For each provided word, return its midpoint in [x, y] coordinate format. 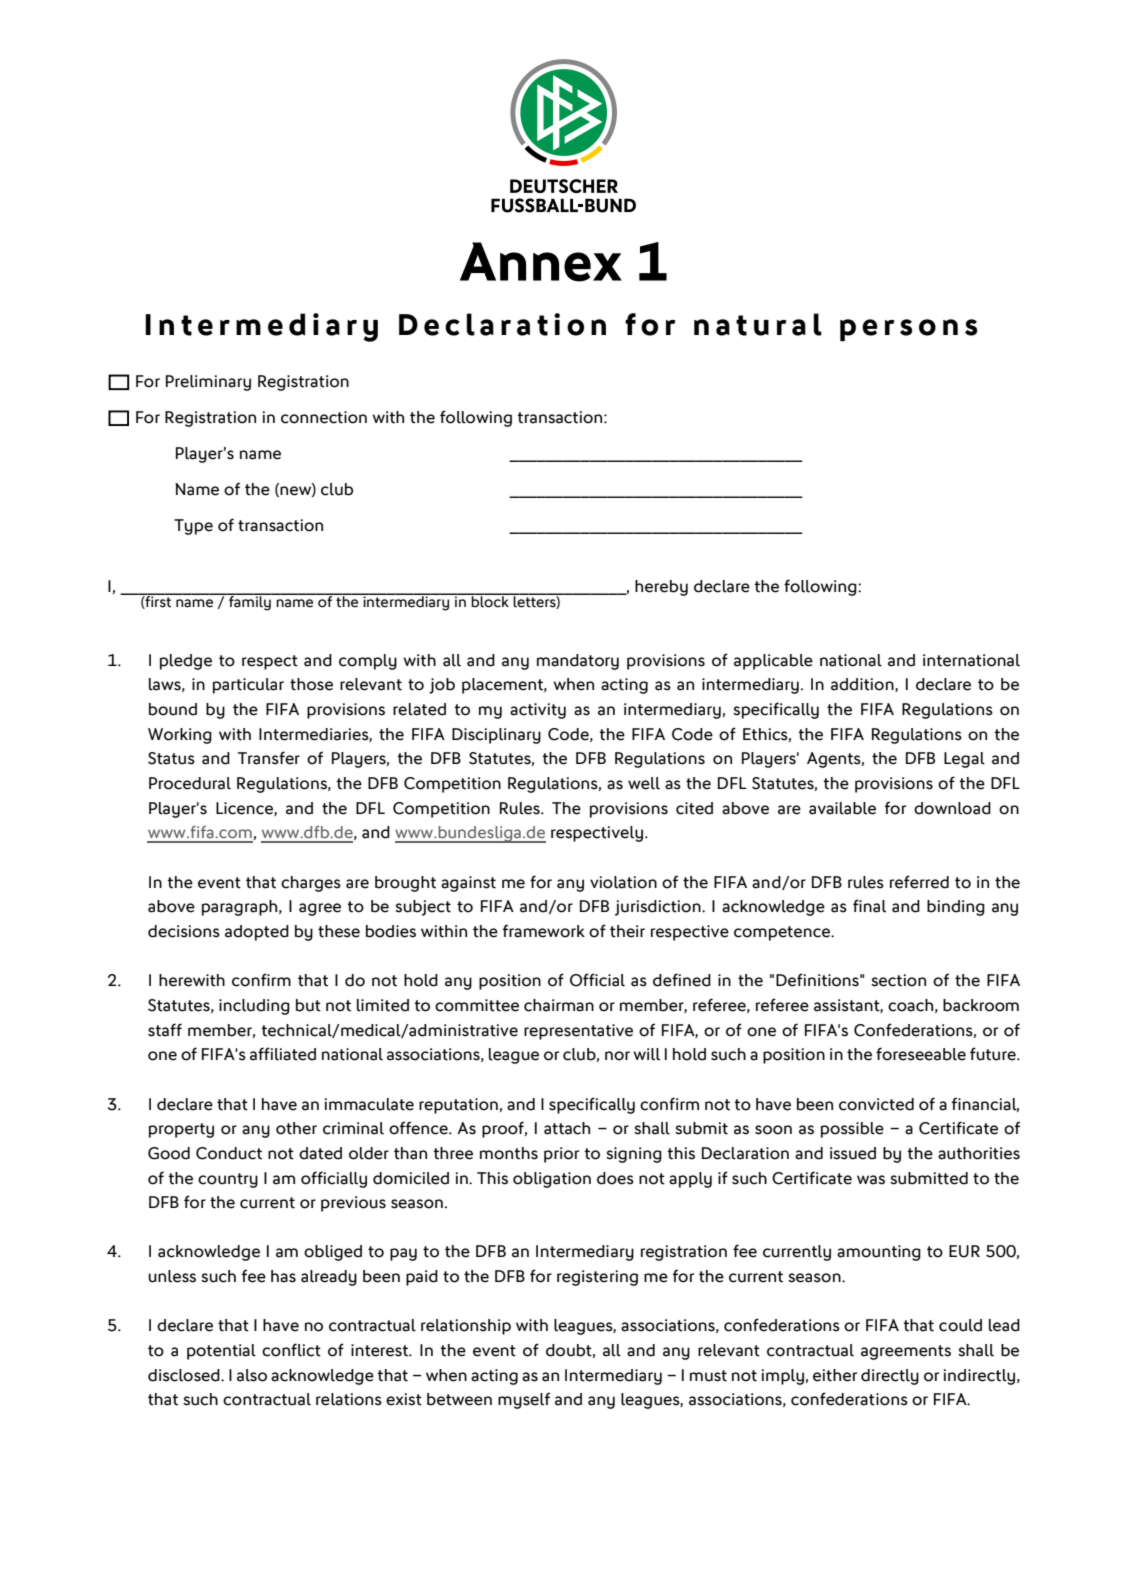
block [490, 601]
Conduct [229, 1153]
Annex [541, 262]
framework [544, 931]
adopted [257, 933]
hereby [661, 588]
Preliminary [208, 383]
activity [538, 711]
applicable [773, 662]
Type [193, 527]
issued [853, 1153]
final [869, 906]
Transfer [269, 758]
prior [561, 1155]
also [252, 1375]
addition [863, 685]
